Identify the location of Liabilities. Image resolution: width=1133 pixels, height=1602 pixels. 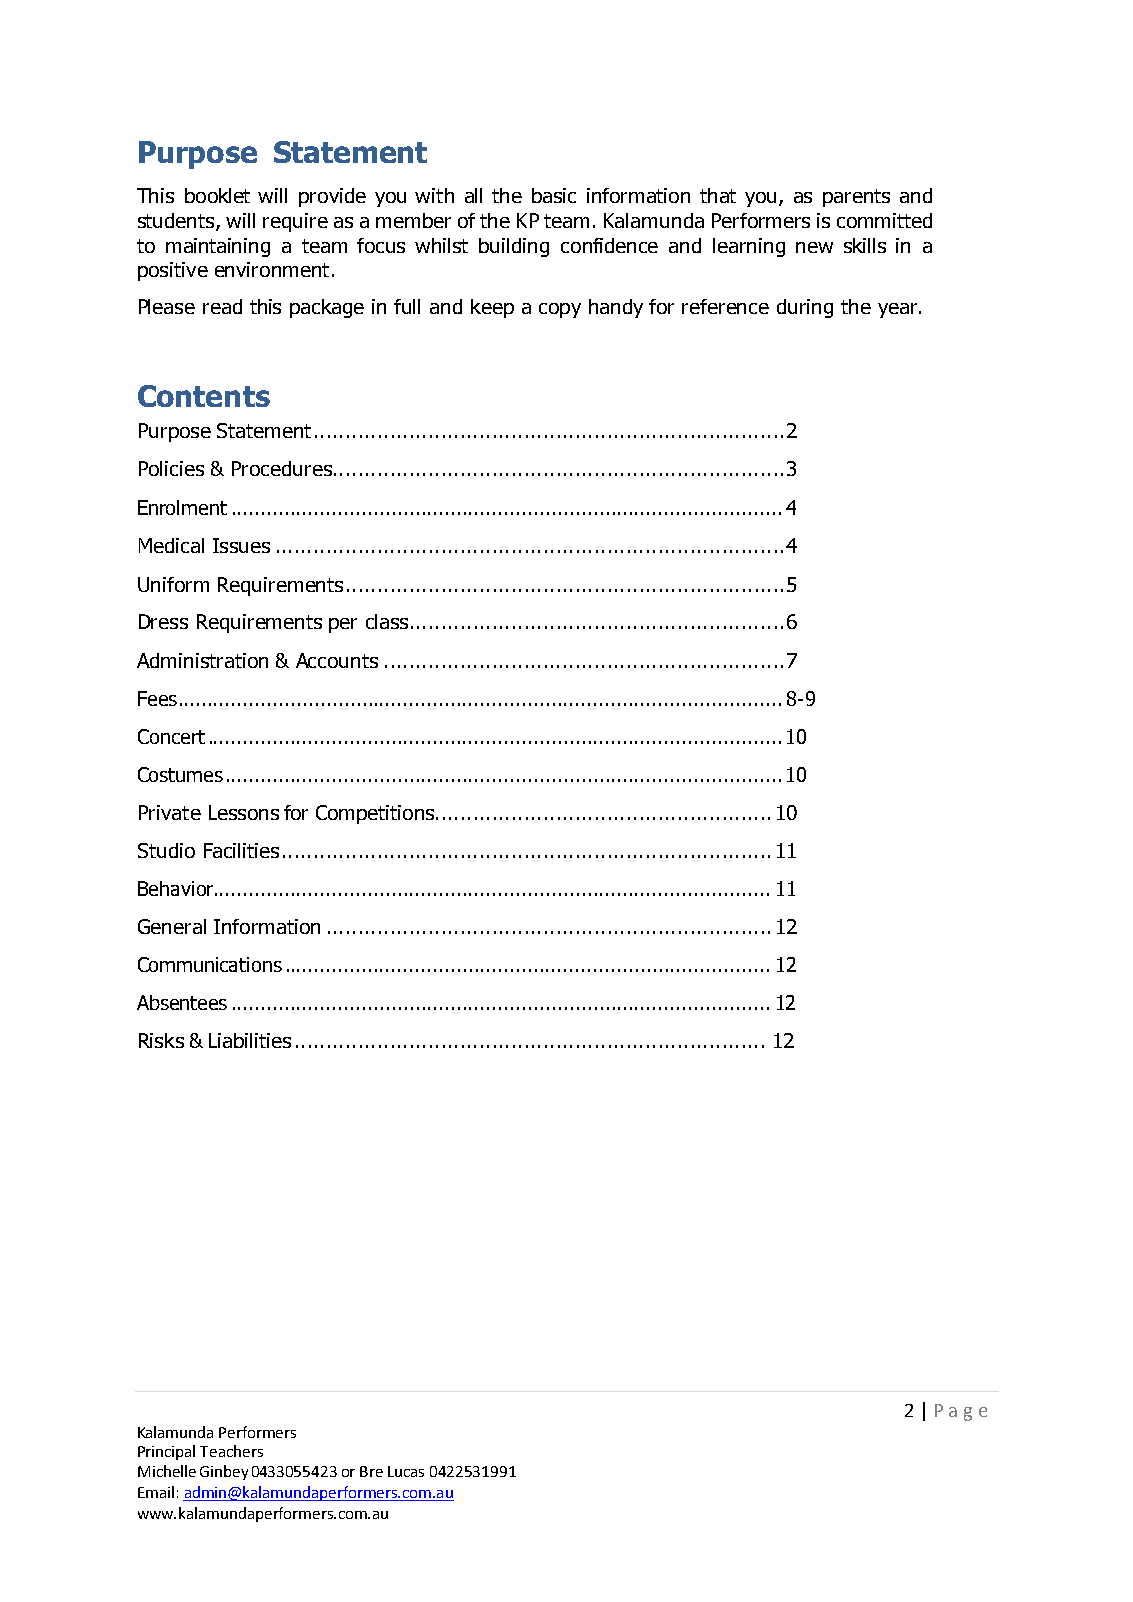
(250, 1040).
